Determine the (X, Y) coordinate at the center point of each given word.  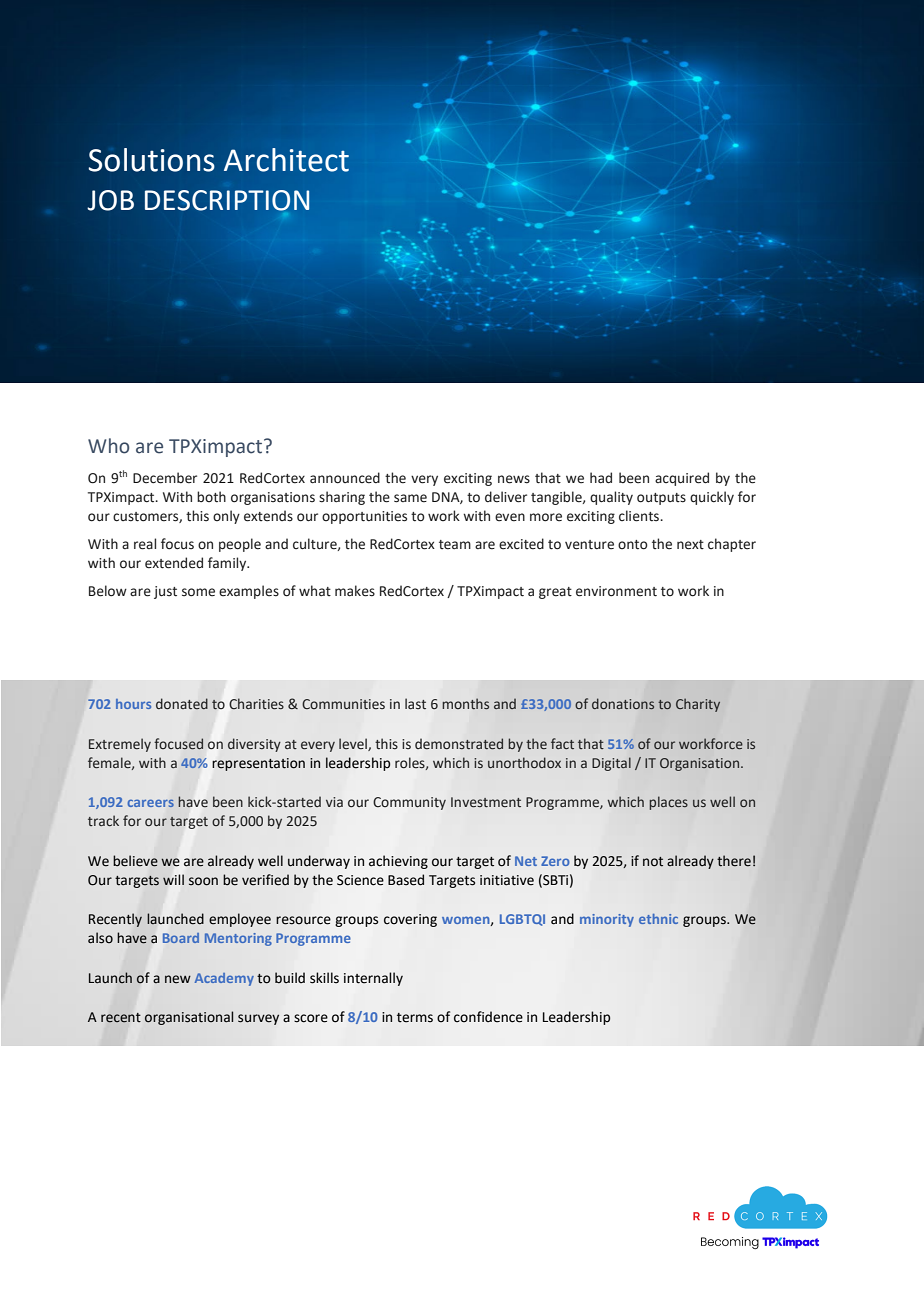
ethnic (658, 919)
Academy (224, 979)
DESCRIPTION (227, 200)
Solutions (152, 160)
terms (415, 1018)
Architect (286, 160)
